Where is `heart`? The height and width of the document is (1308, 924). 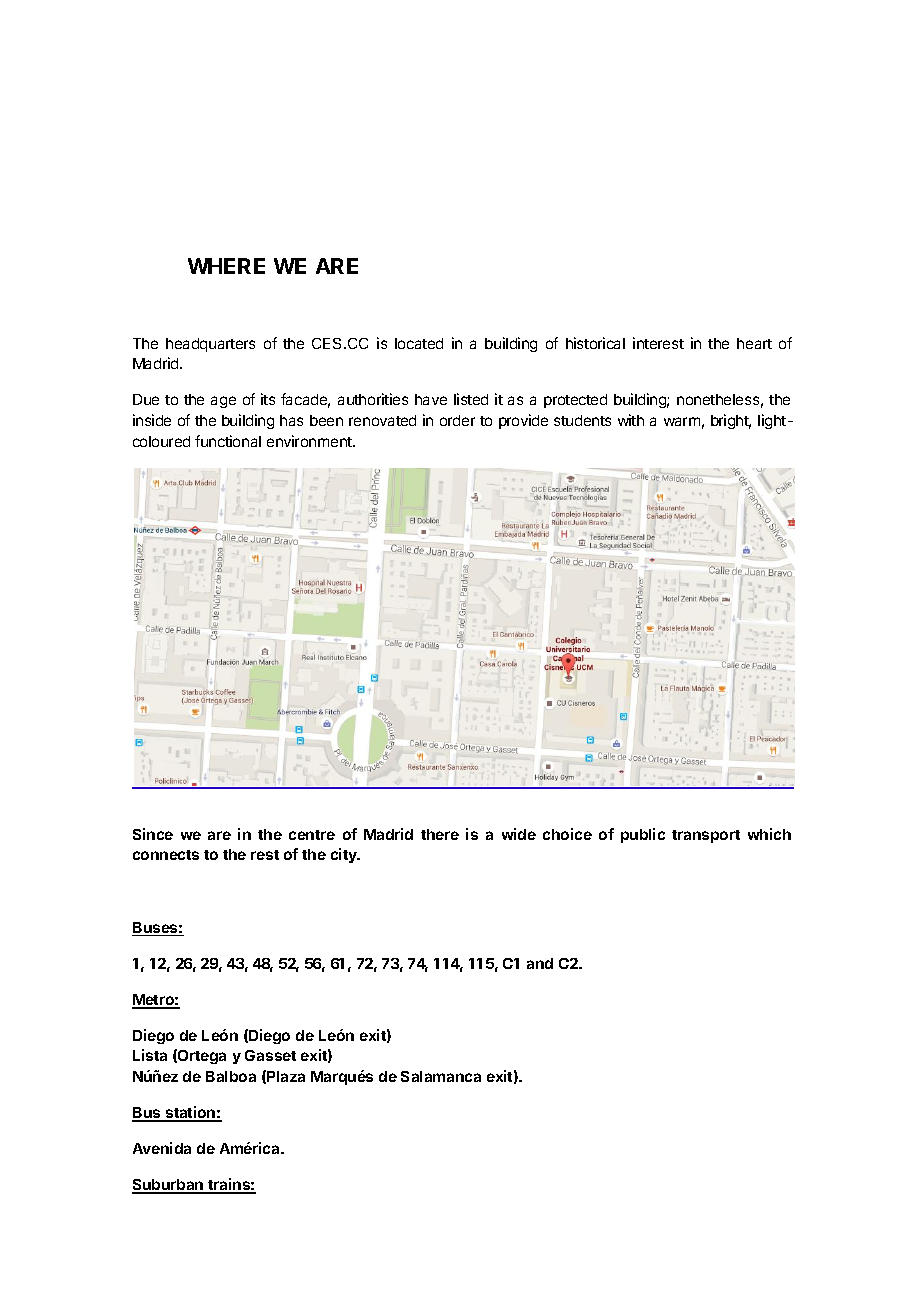 heart is located at coordinates (754, 343).
